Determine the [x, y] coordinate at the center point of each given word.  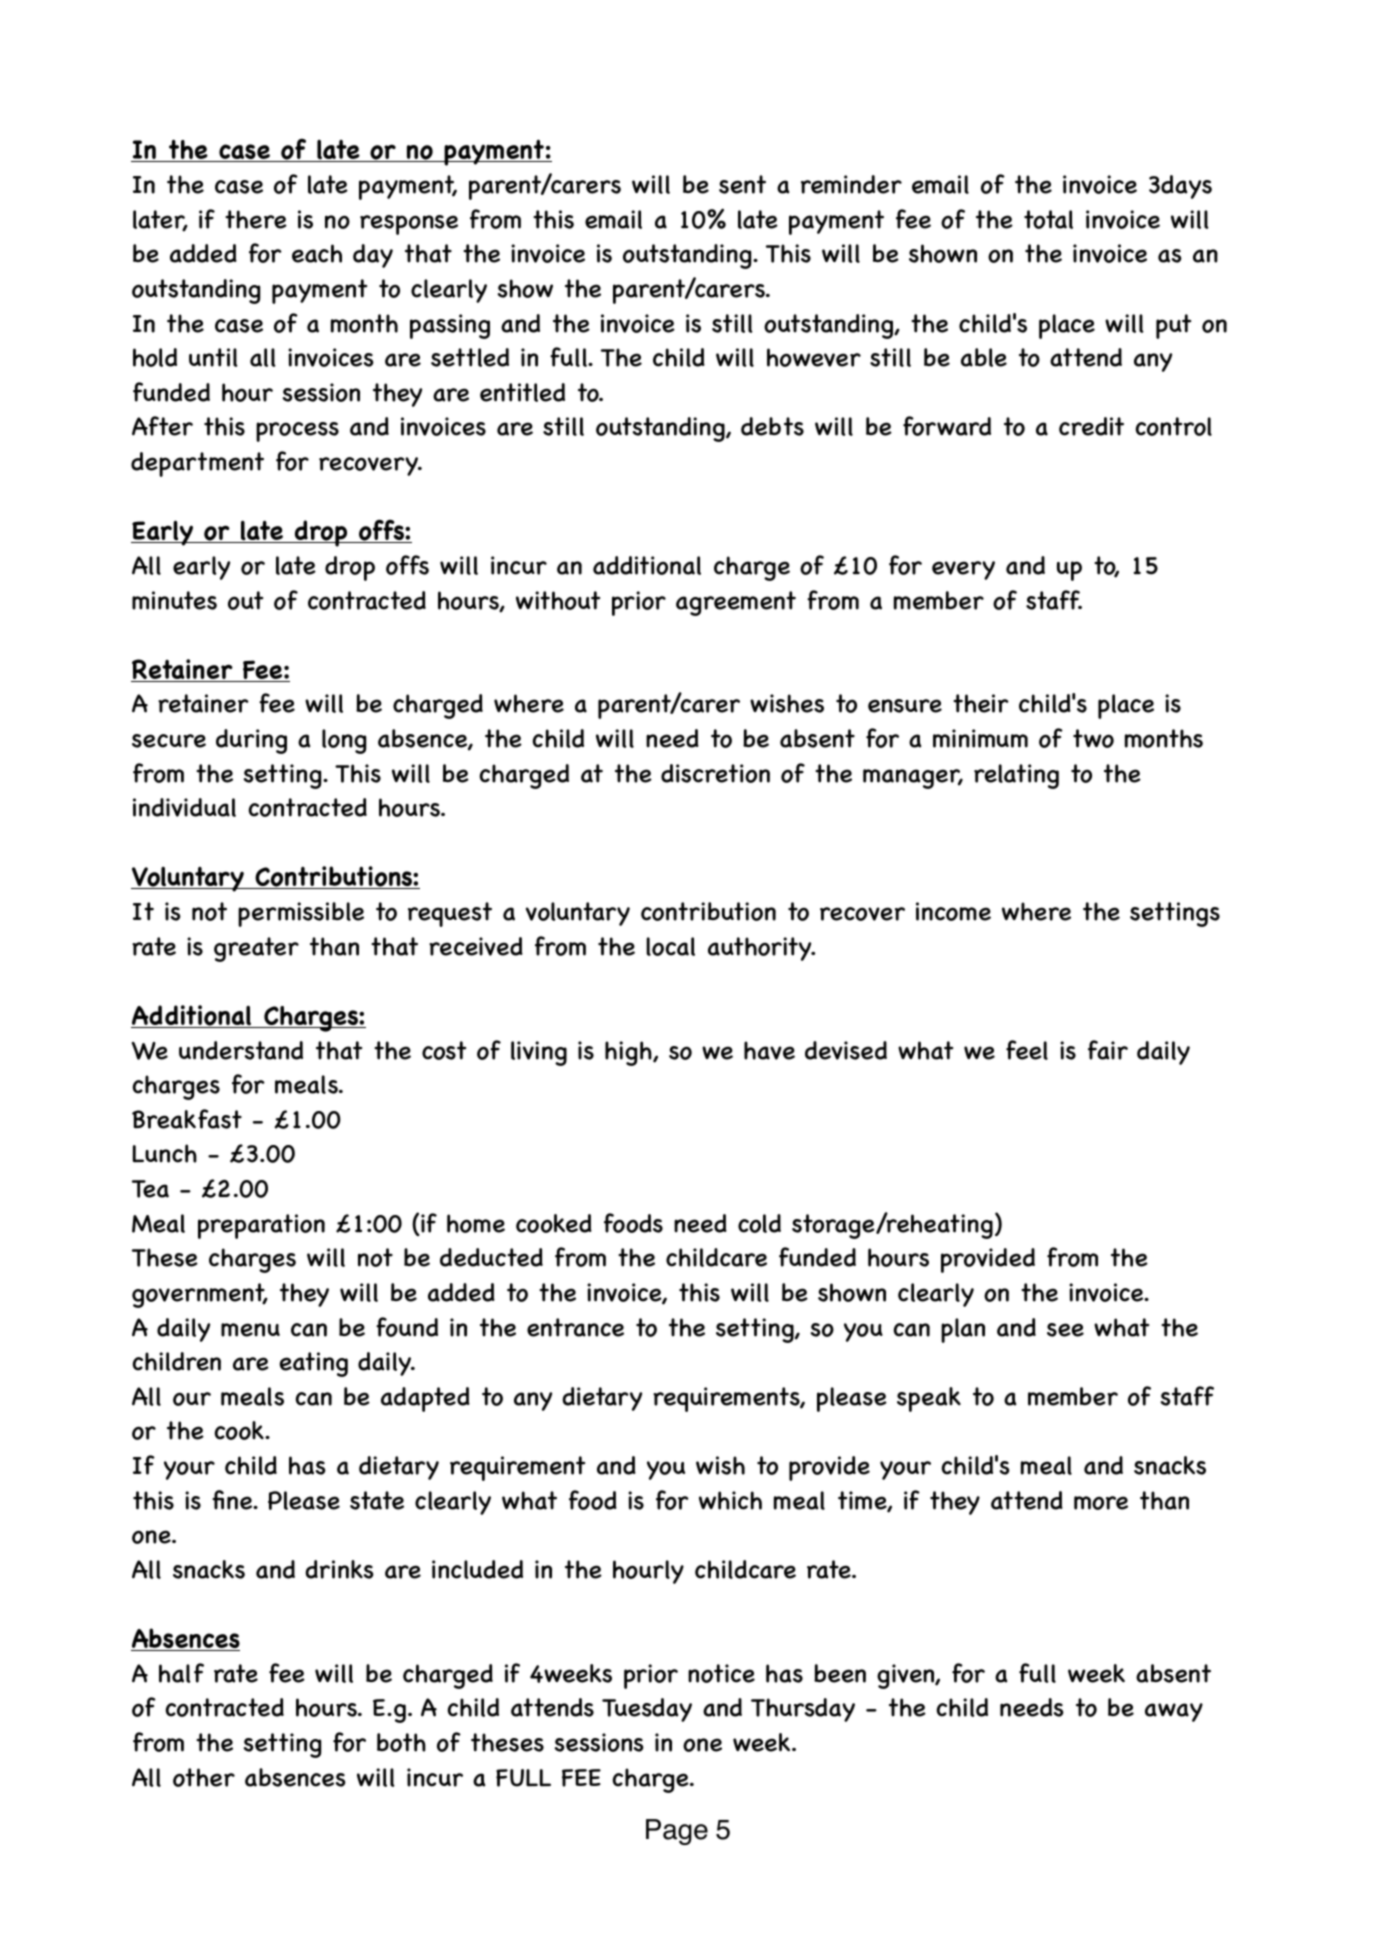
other [204, 1777]
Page [677, 1832]
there [256, 219]
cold [759, 1223]
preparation [261, 1226]
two [1093, 738]
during [251, 741]
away [1174, 1712]
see [1065, 1330]
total [1048, 219]
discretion [715, 773]
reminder [851, 184]
